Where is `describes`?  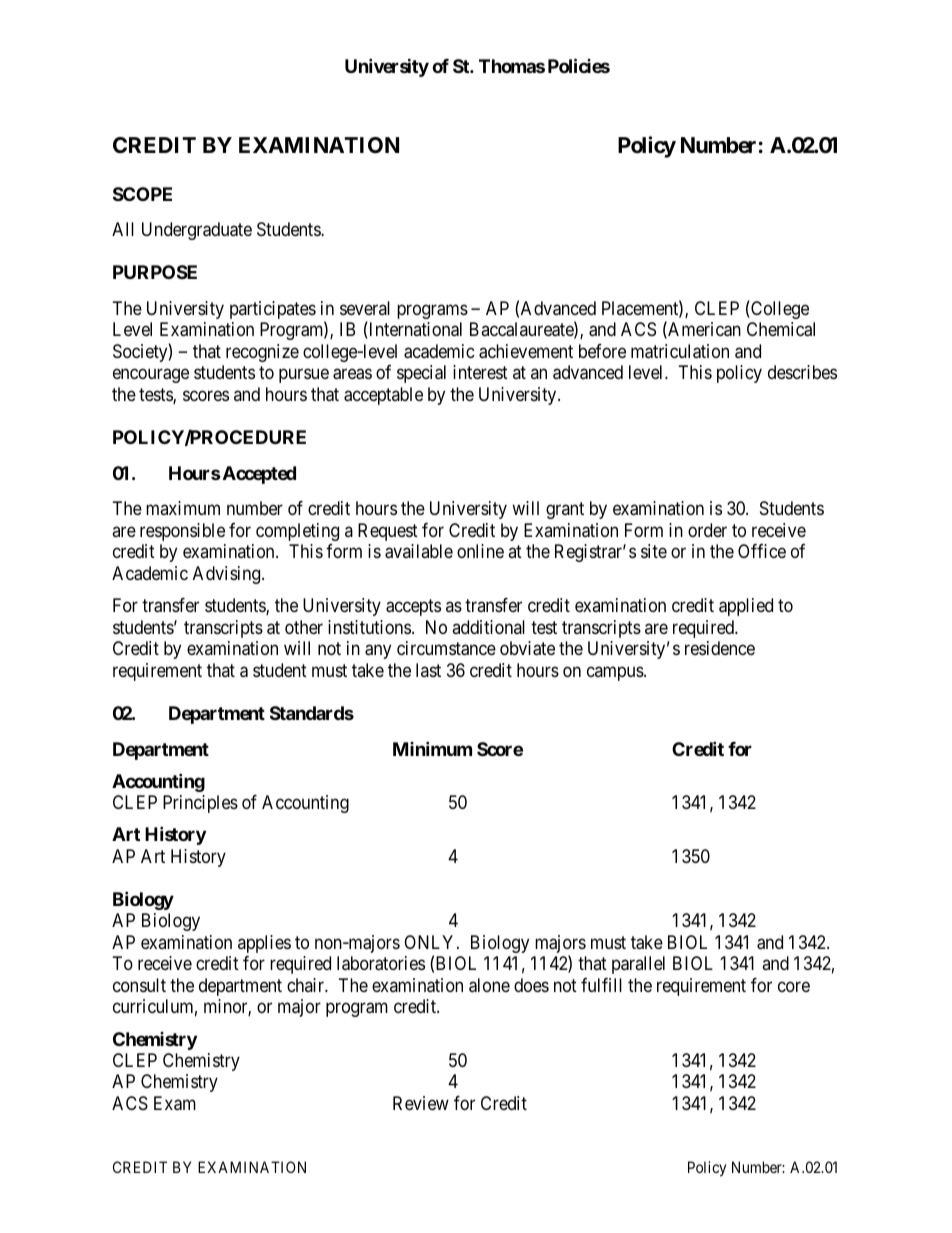
describes is located at coordinates (802, 372).
